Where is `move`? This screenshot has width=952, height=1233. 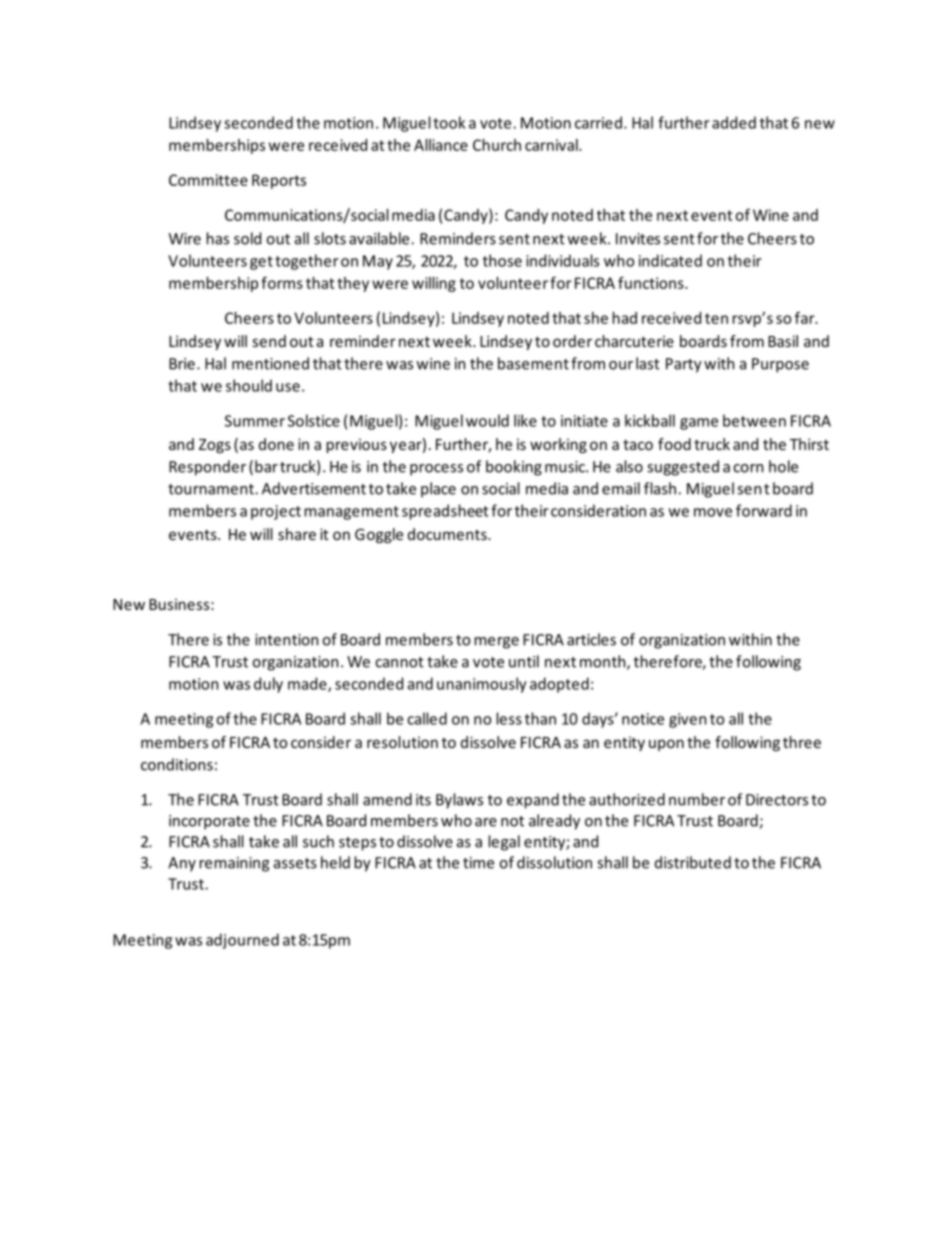
move is located at coordinates (713, 512).
